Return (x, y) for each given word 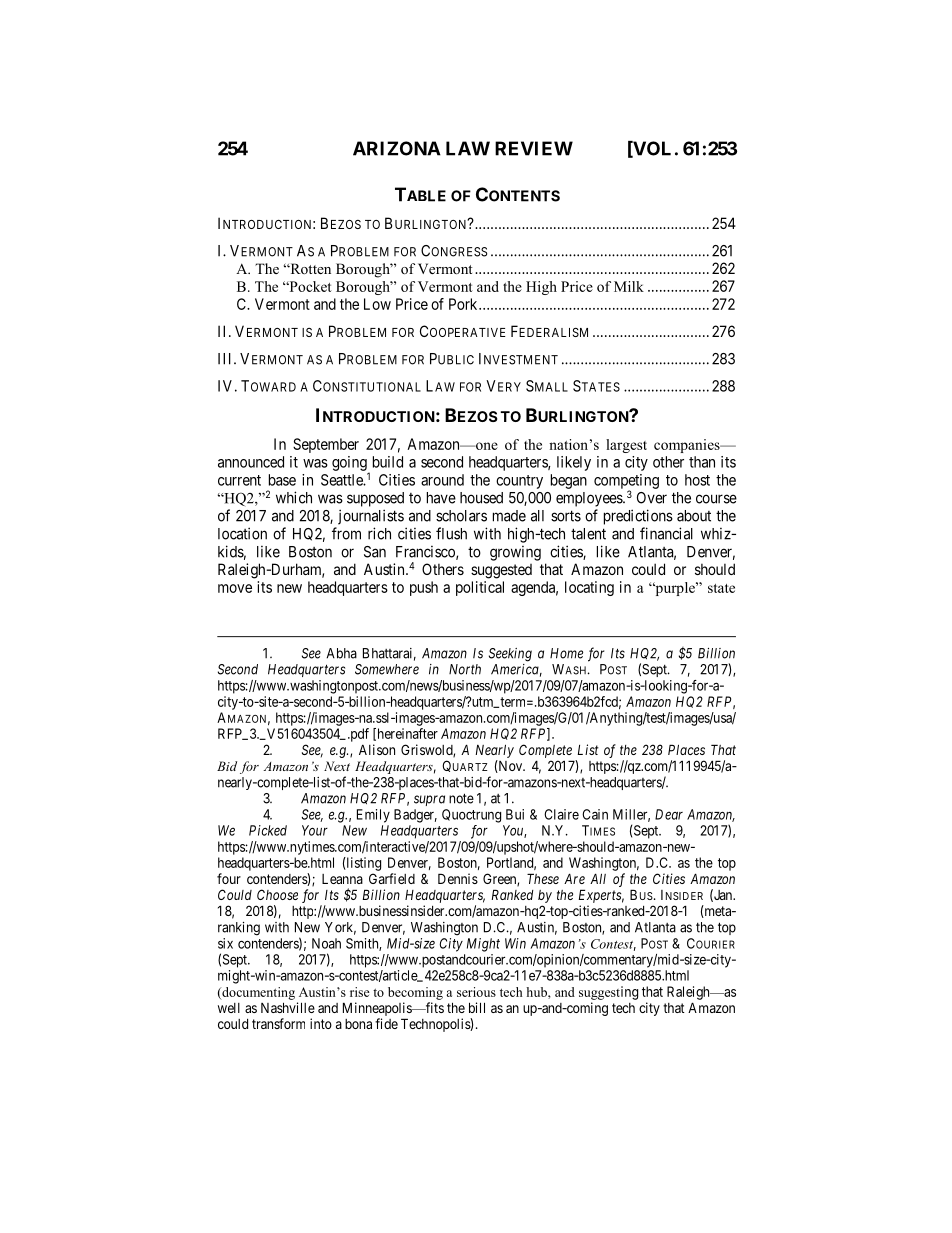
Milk (629, 286)
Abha (341, 653)
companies (688, 446)
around (442, 480)
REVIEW (534, 148)
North (465, 669)
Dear (669, 814)
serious (476, 992)
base (282, 480)
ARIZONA (397, 148)
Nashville (288, 1007)
